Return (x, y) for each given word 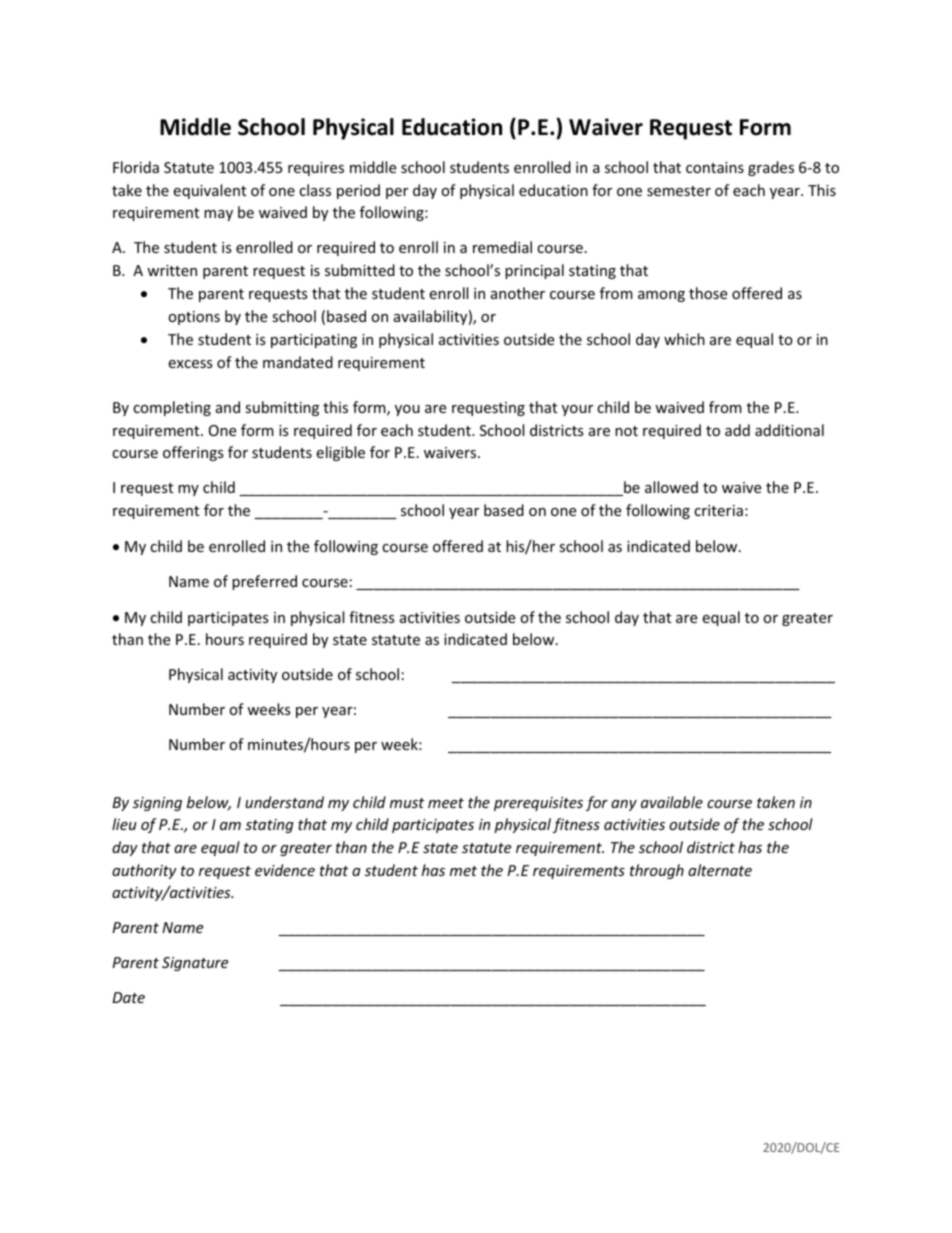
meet (446, 803)
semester (679, 191)
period (358, 191)
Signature (195, 964)
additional (789, 430)
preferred (264, 582)
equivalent (209, 191)
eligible (340, 453)
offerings (193, 453)
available (672, 802)
